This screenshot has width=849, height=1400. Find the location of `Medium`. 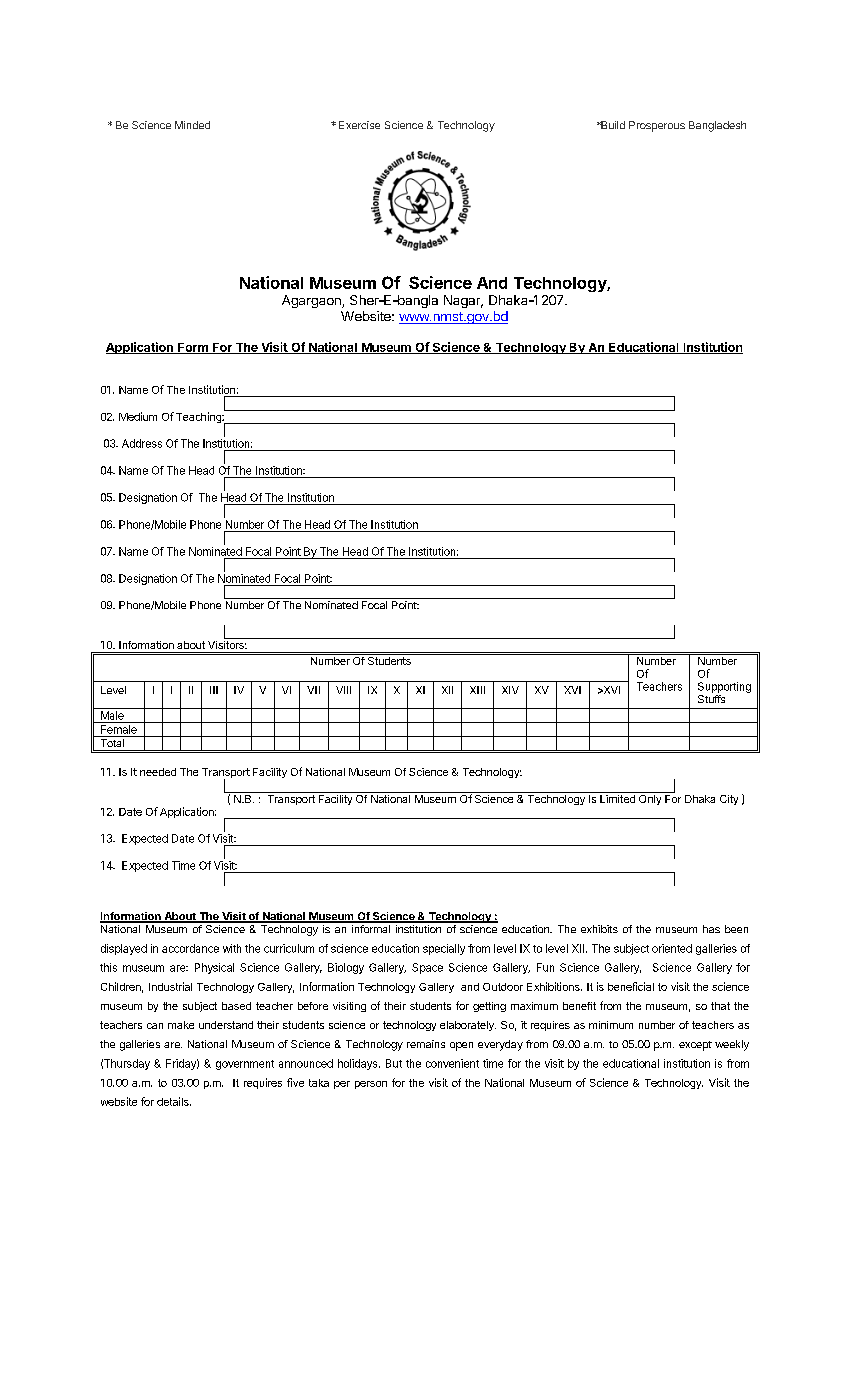

Medium is located at coordinates (138, 416).
